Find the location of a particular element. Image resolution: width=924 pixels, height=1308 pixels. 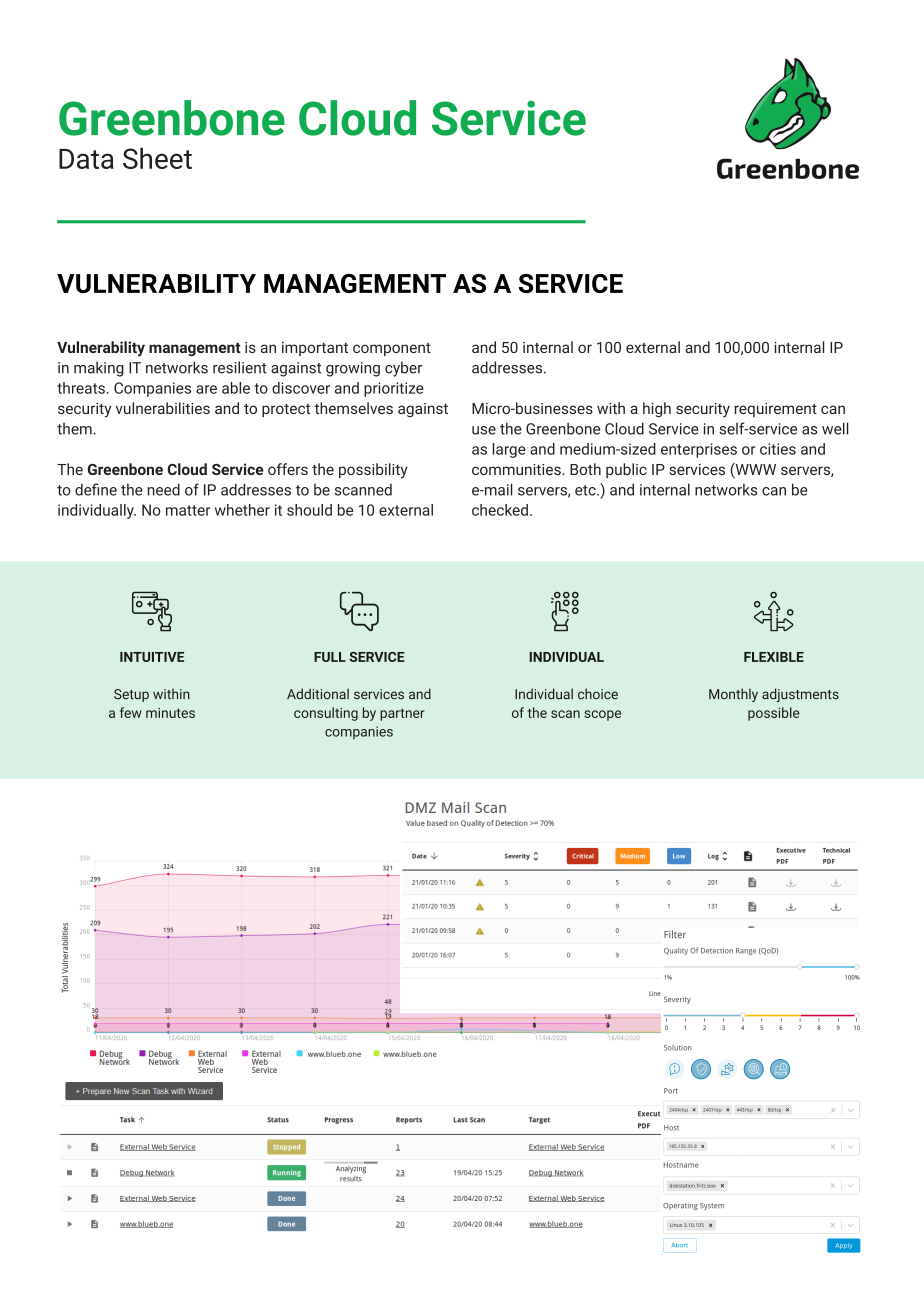

cyber is located at coordinates (403, 369).
